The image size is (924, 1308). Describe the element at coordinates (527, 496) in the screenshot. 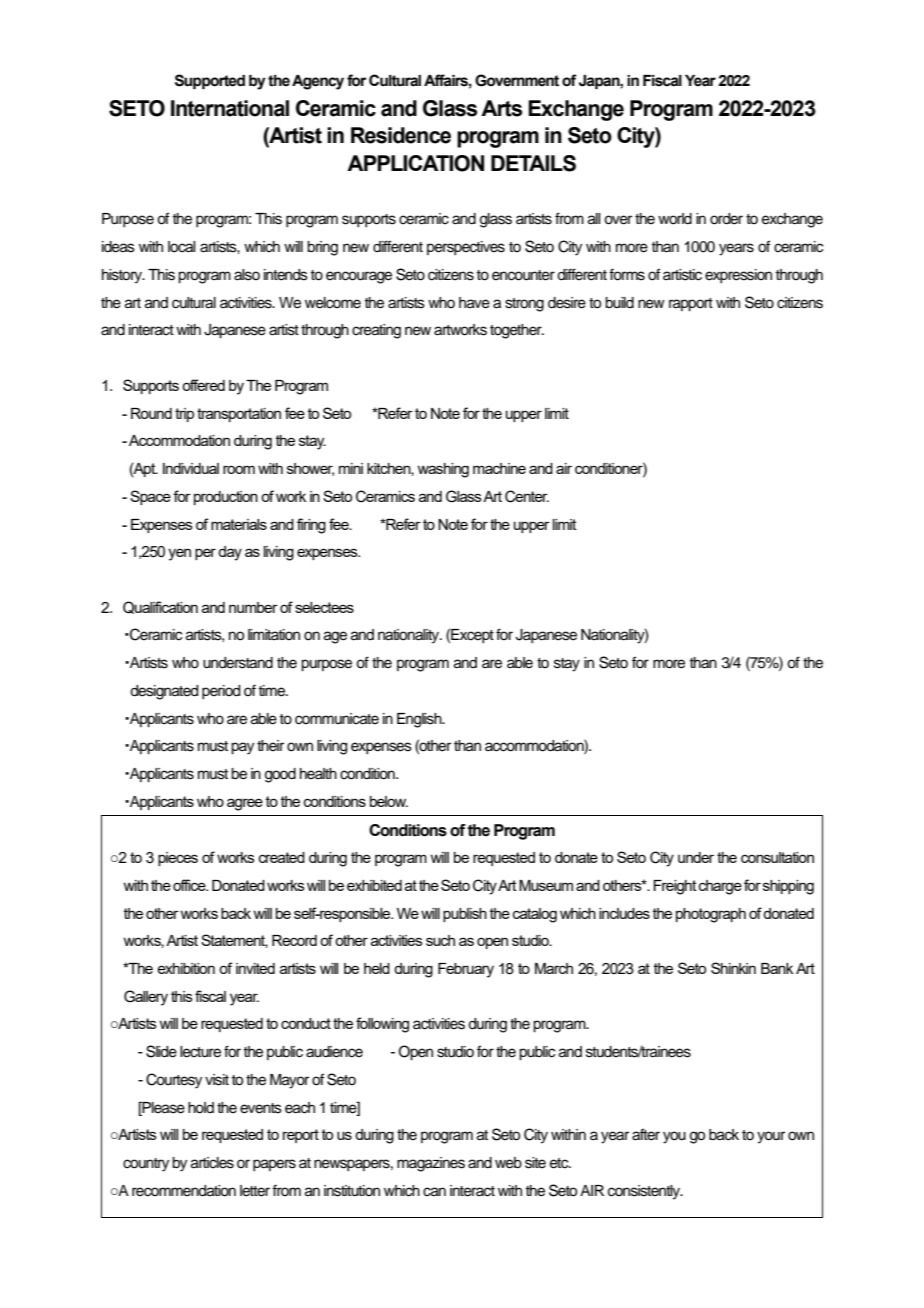

I see `Center` at that location.
